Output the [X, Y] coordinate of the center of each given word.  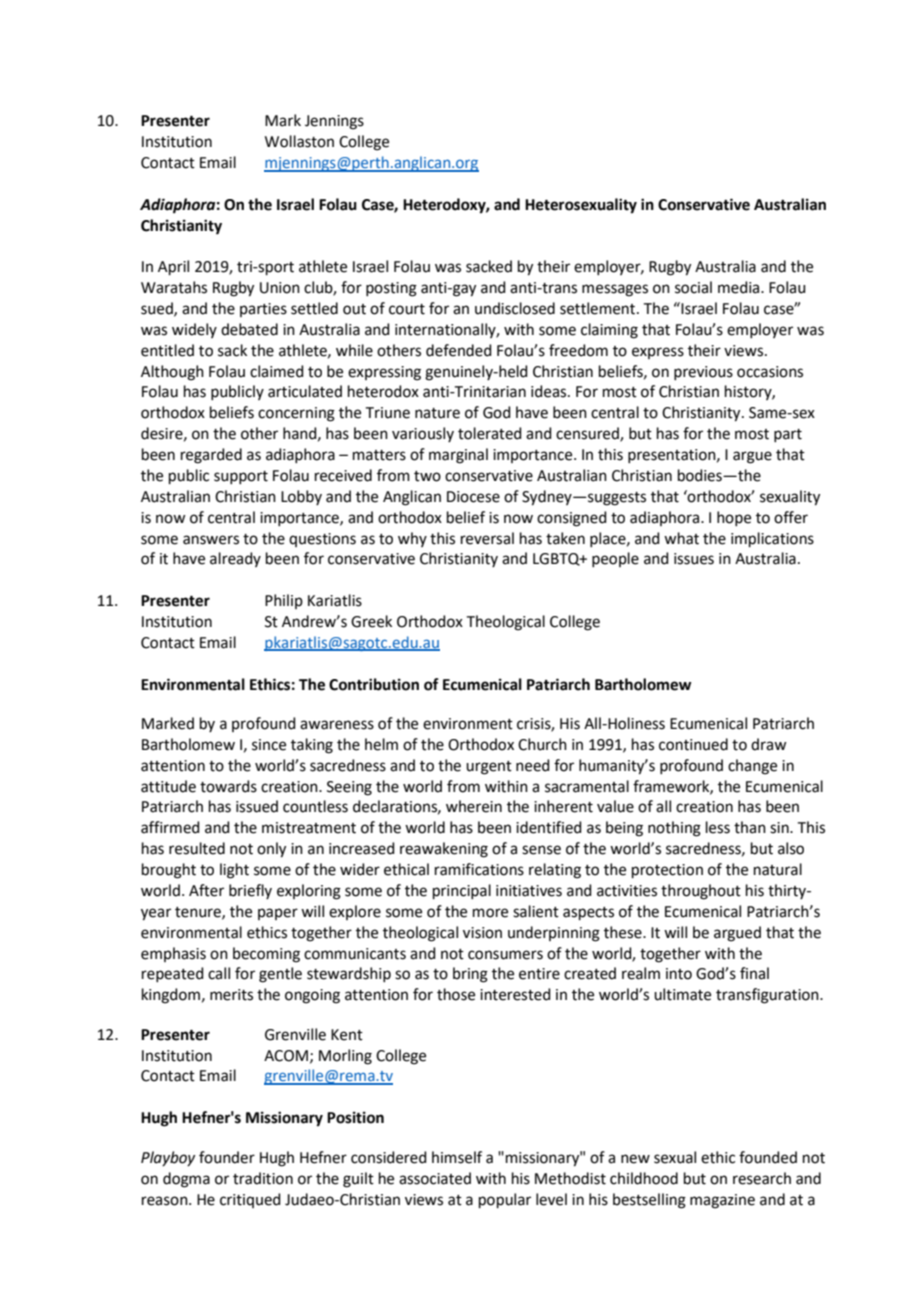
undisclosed [515, 308]
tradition [263, 1178]
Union [280, 288]
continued [693, 744]
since [269, 745]
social [693, 287]
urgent [489, 768]
